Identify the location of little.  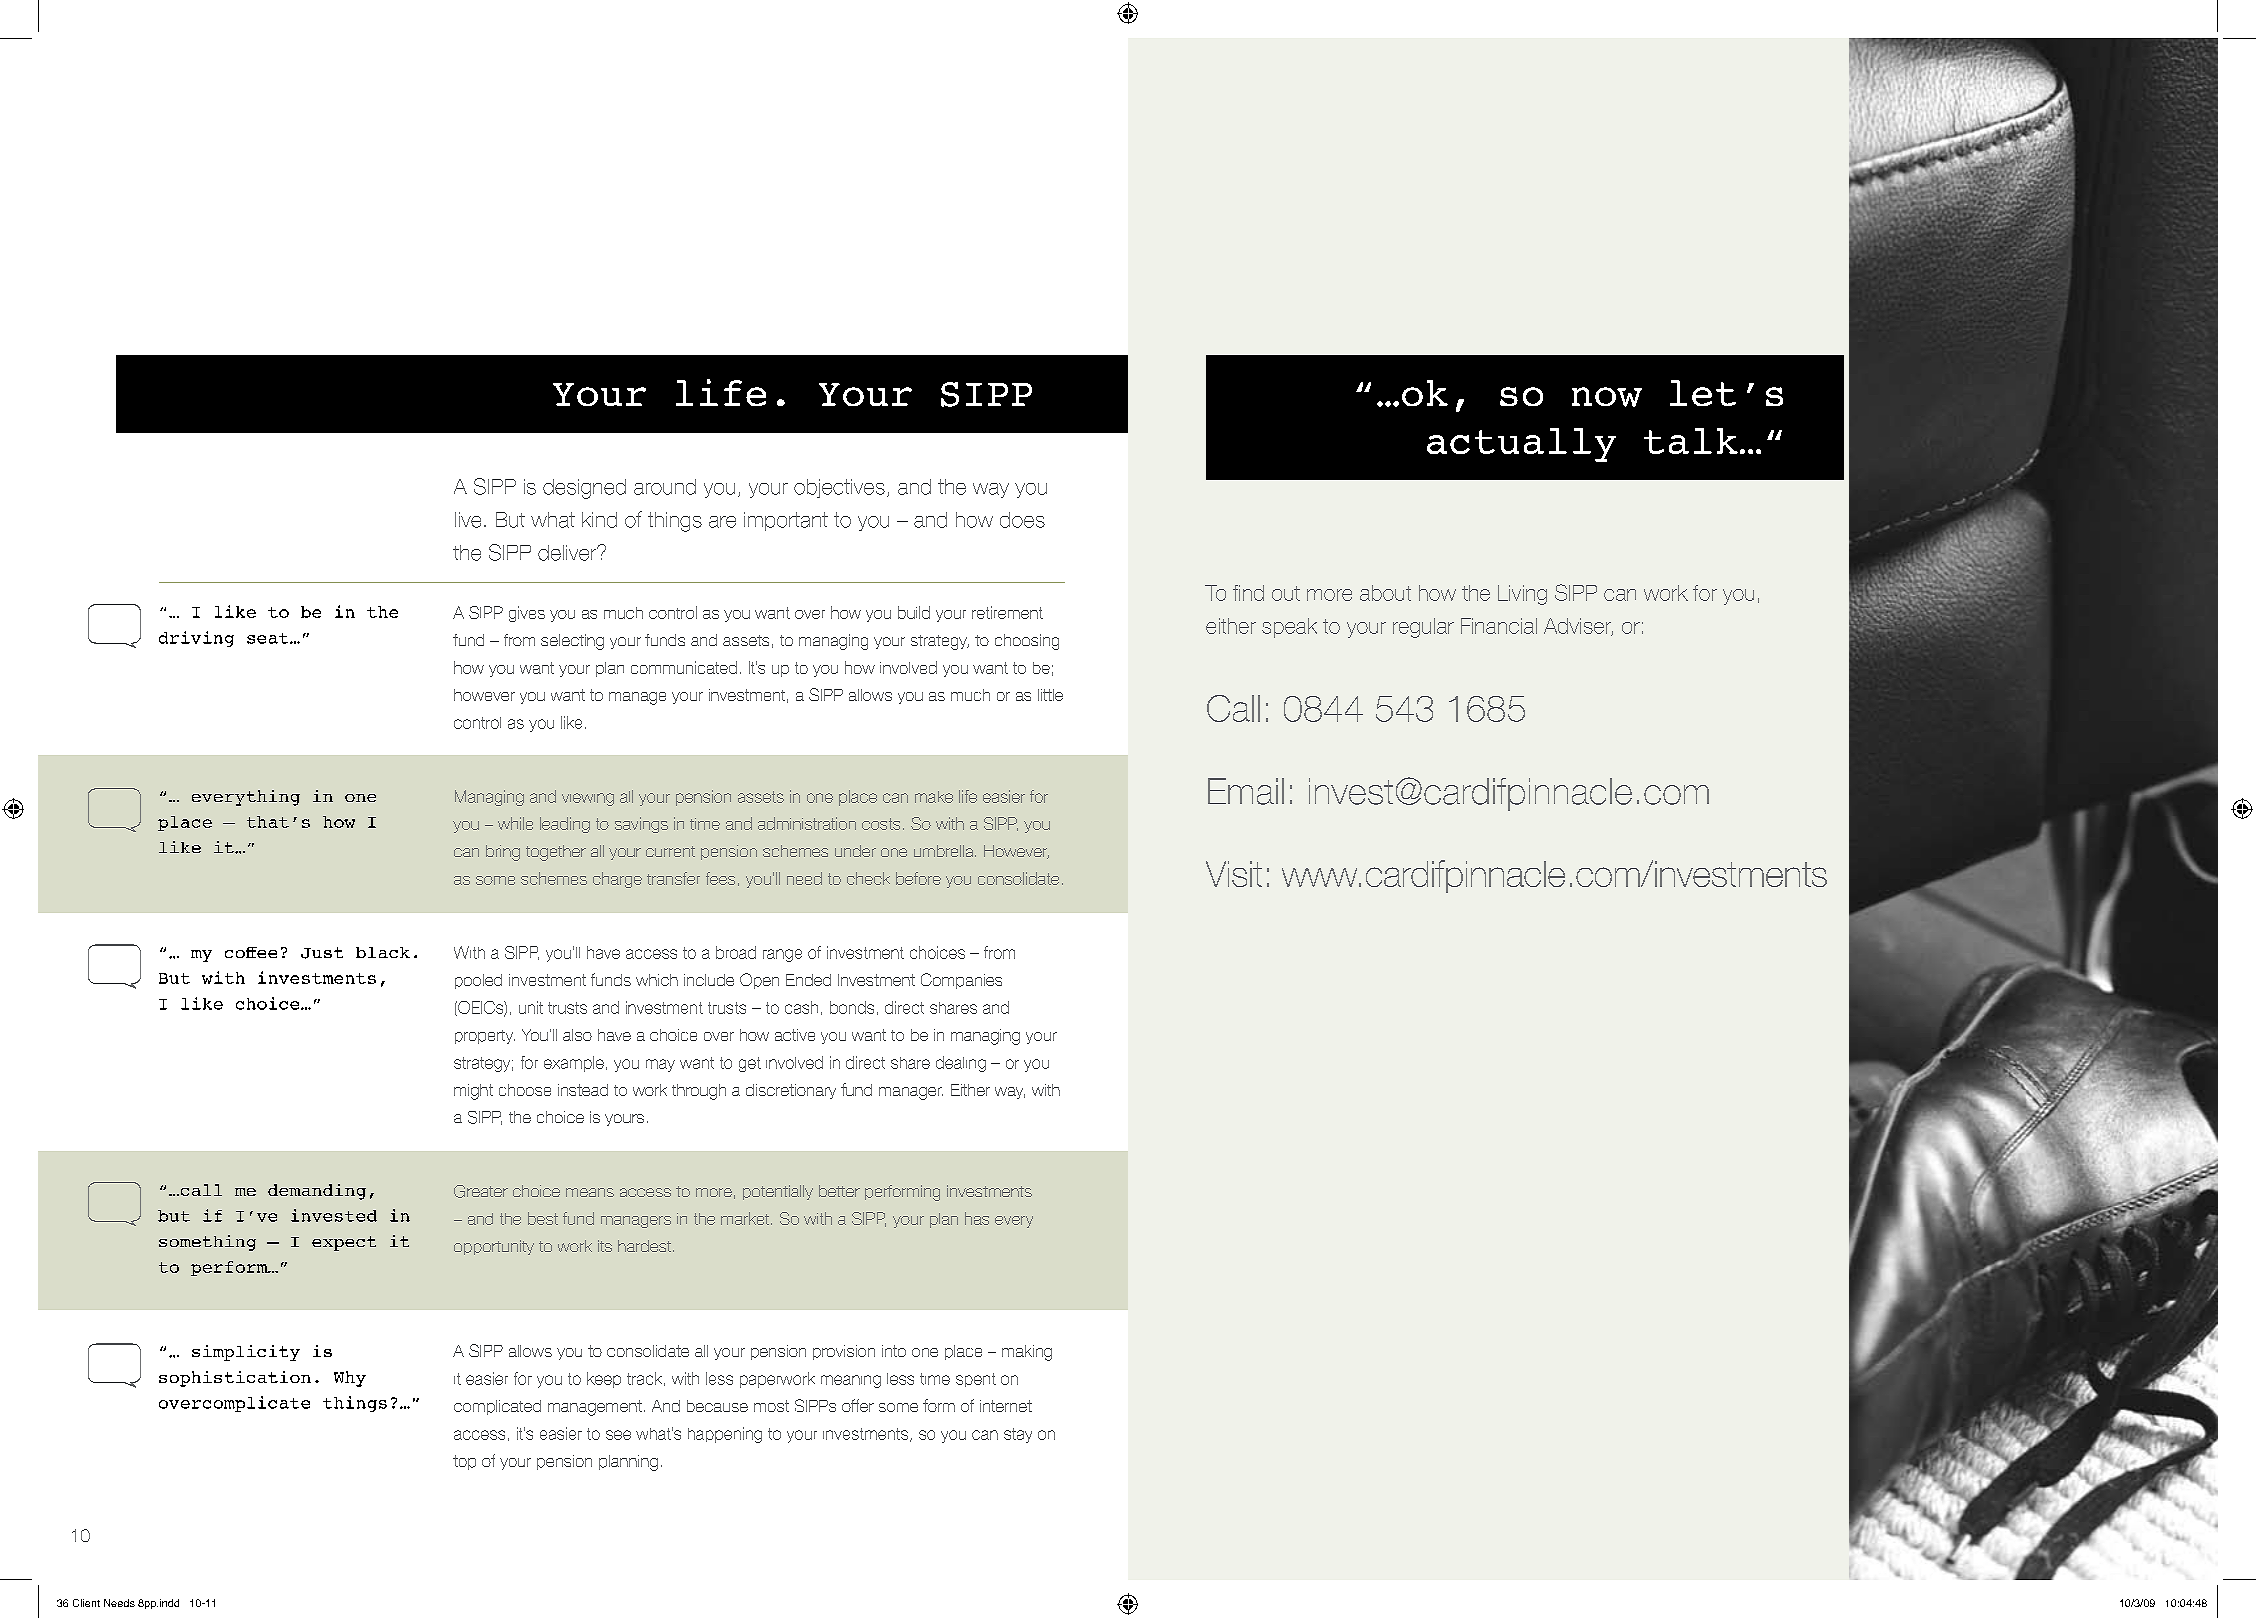
(1050, 695).
